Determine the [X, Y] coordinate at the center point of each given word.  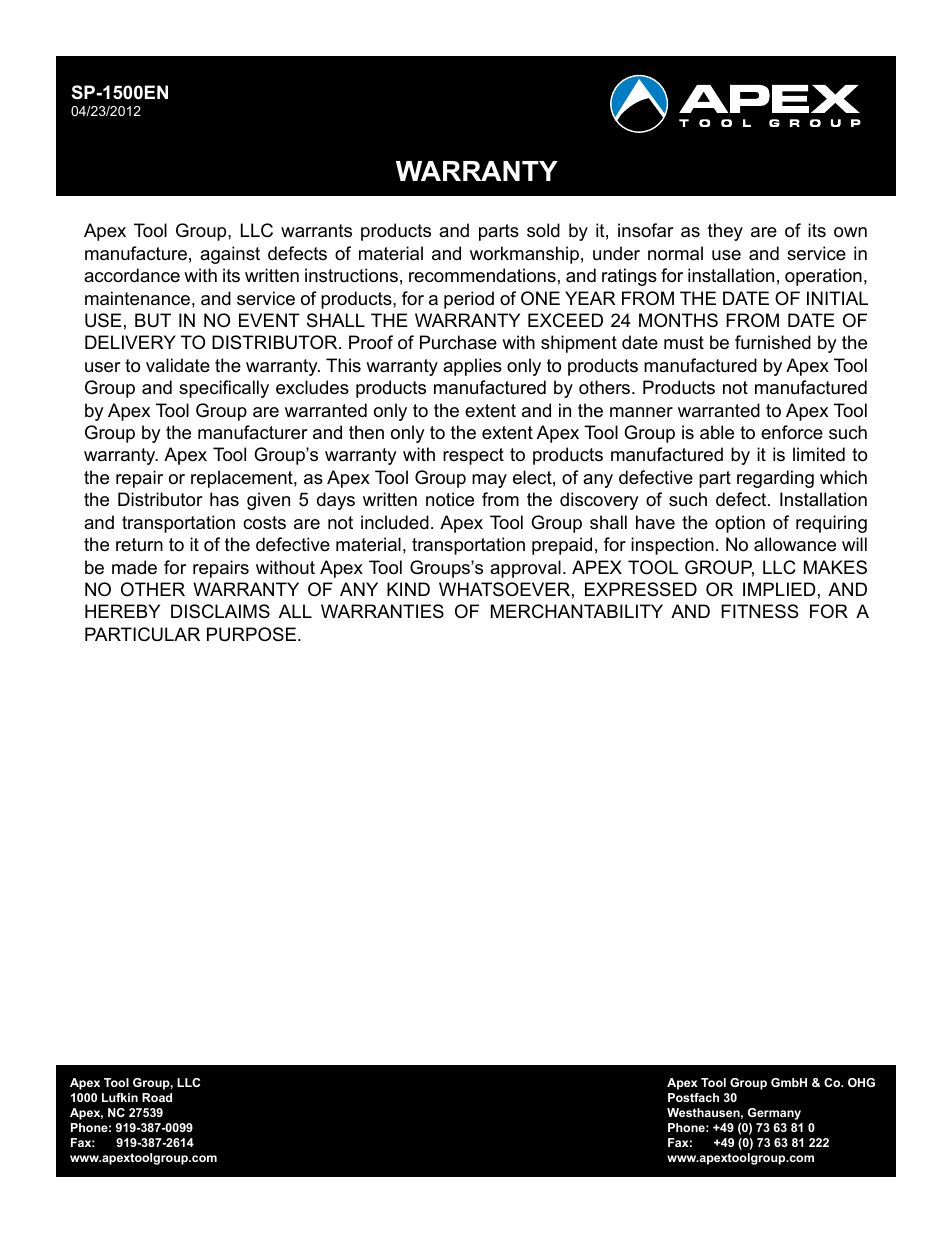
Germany [774, 1114]
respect [473, 456]
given [268, 501]
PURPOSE [251, 634]
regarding [775, 479]
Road [157, 1097]
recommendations [482, 275]
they [725, 232]
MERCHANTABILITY [577, 611]
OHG [861, 1082]
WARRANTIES [382, 611]
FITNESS [759, 611]
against [230, 255]
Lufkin [120, 1097]
